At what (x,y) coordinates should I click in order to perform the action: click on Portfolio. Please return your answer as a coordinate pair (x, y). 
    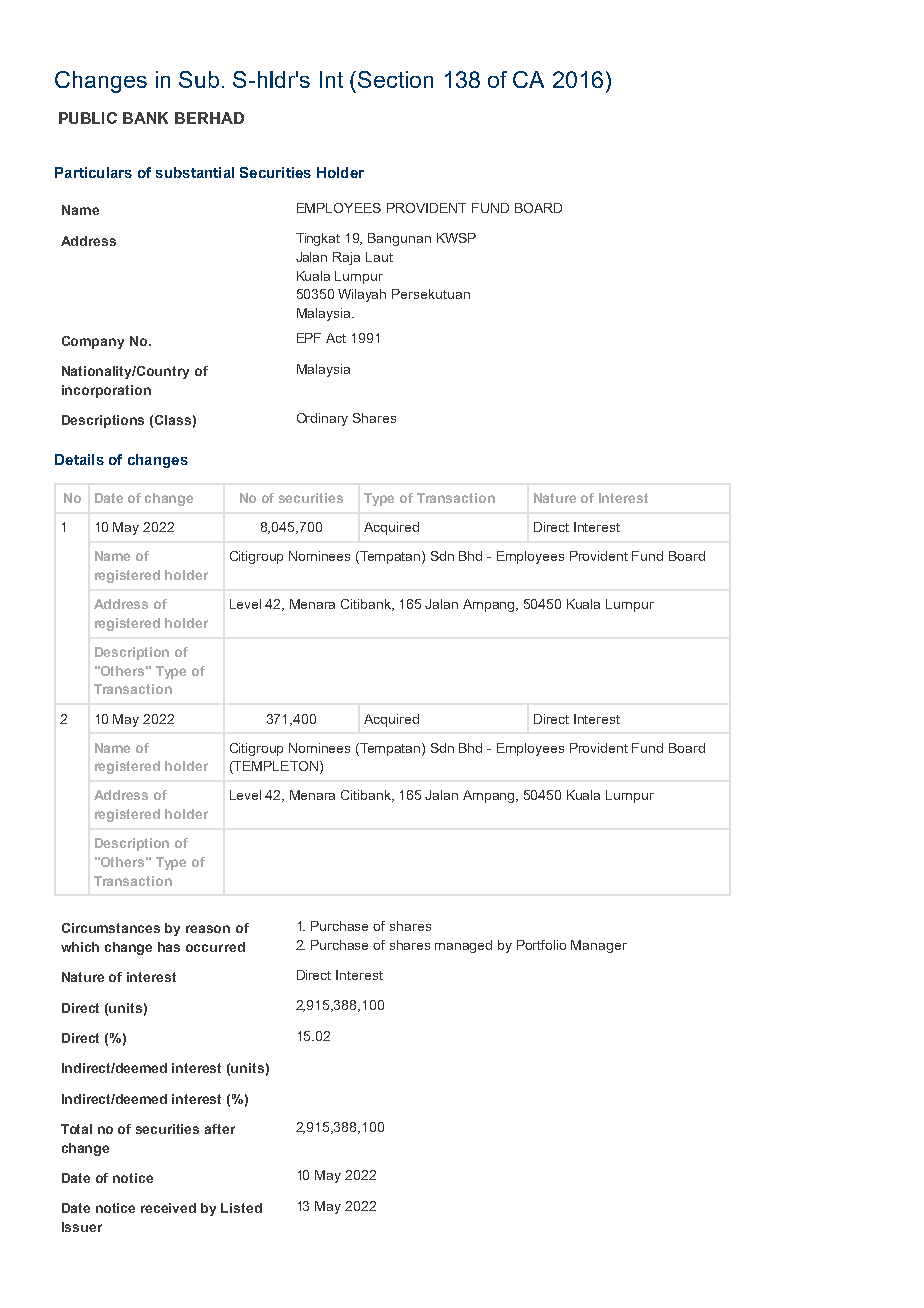
    Looking at the image, I should click on (541, 945).
